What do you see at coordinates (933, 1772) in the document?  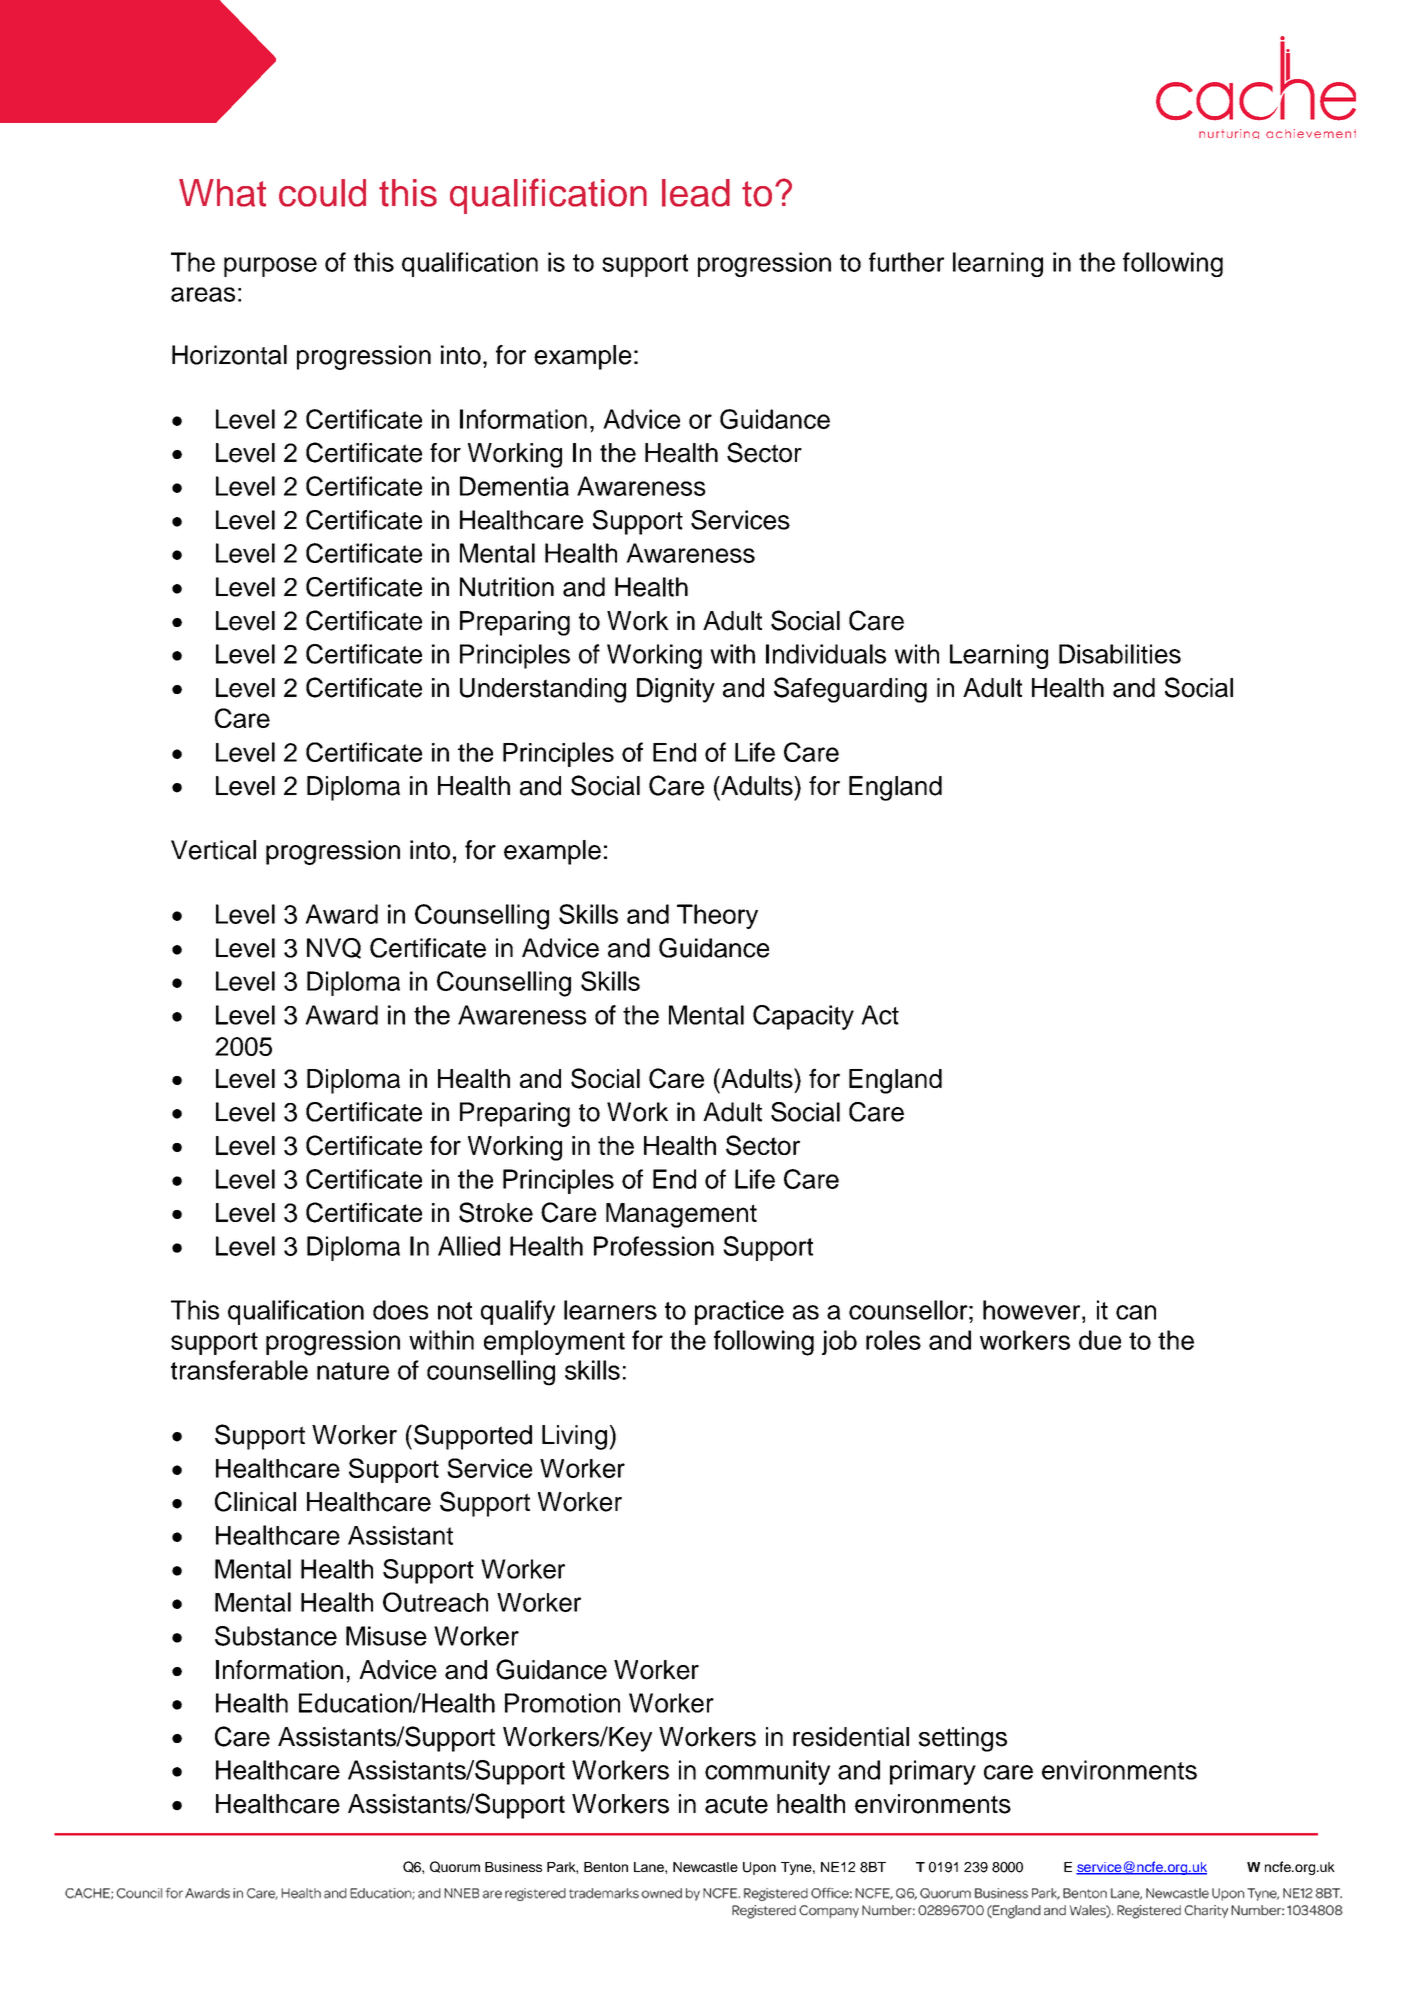 I see `primary` at bounding box center [933, 1772].
